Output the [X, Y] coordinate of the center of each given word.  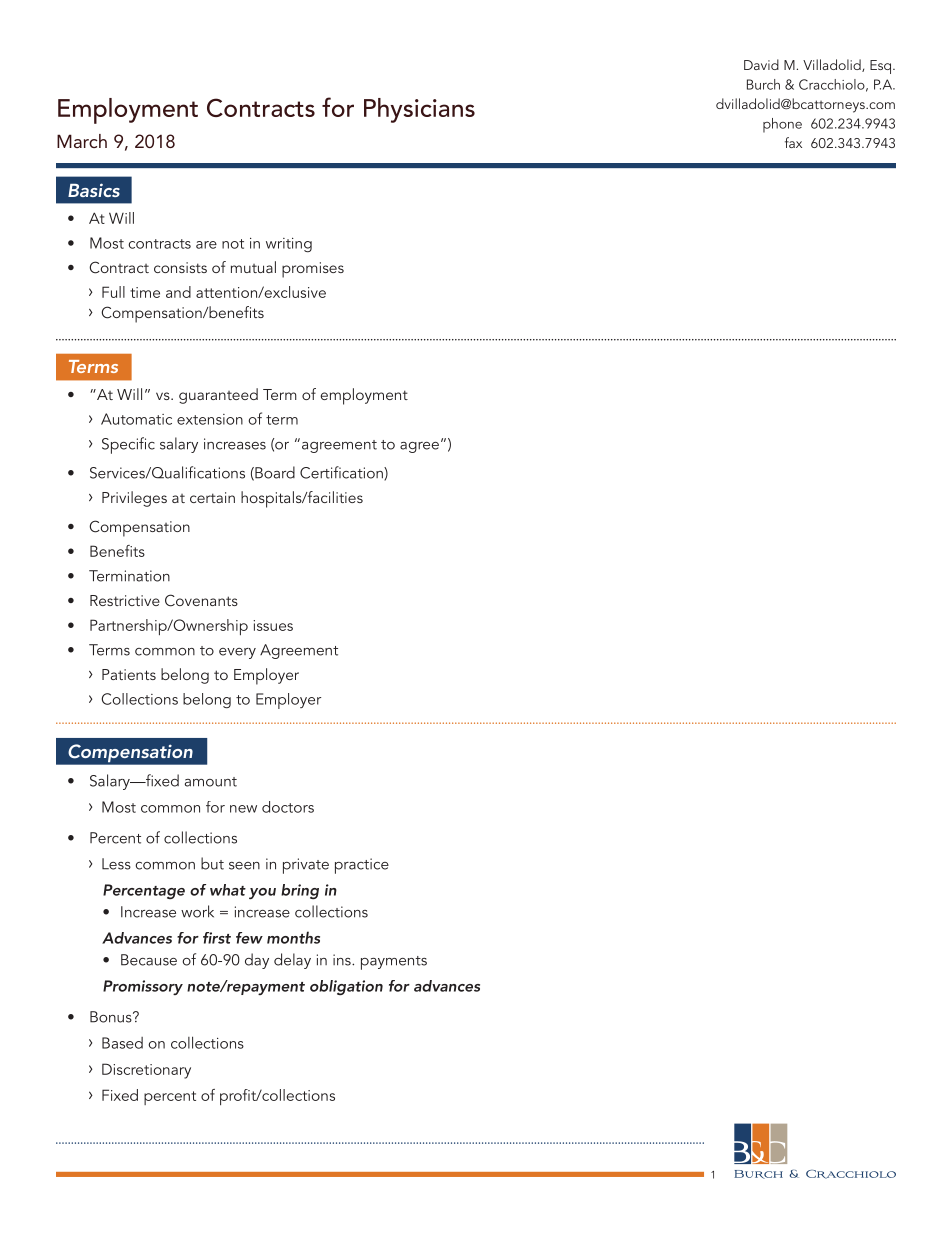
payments [394, 963]
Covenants [201, 600]
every [237, 653]
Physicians [419, 110]
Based [122, 1043]
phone [782, 125]
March [82, 141]
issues [273, 625]
